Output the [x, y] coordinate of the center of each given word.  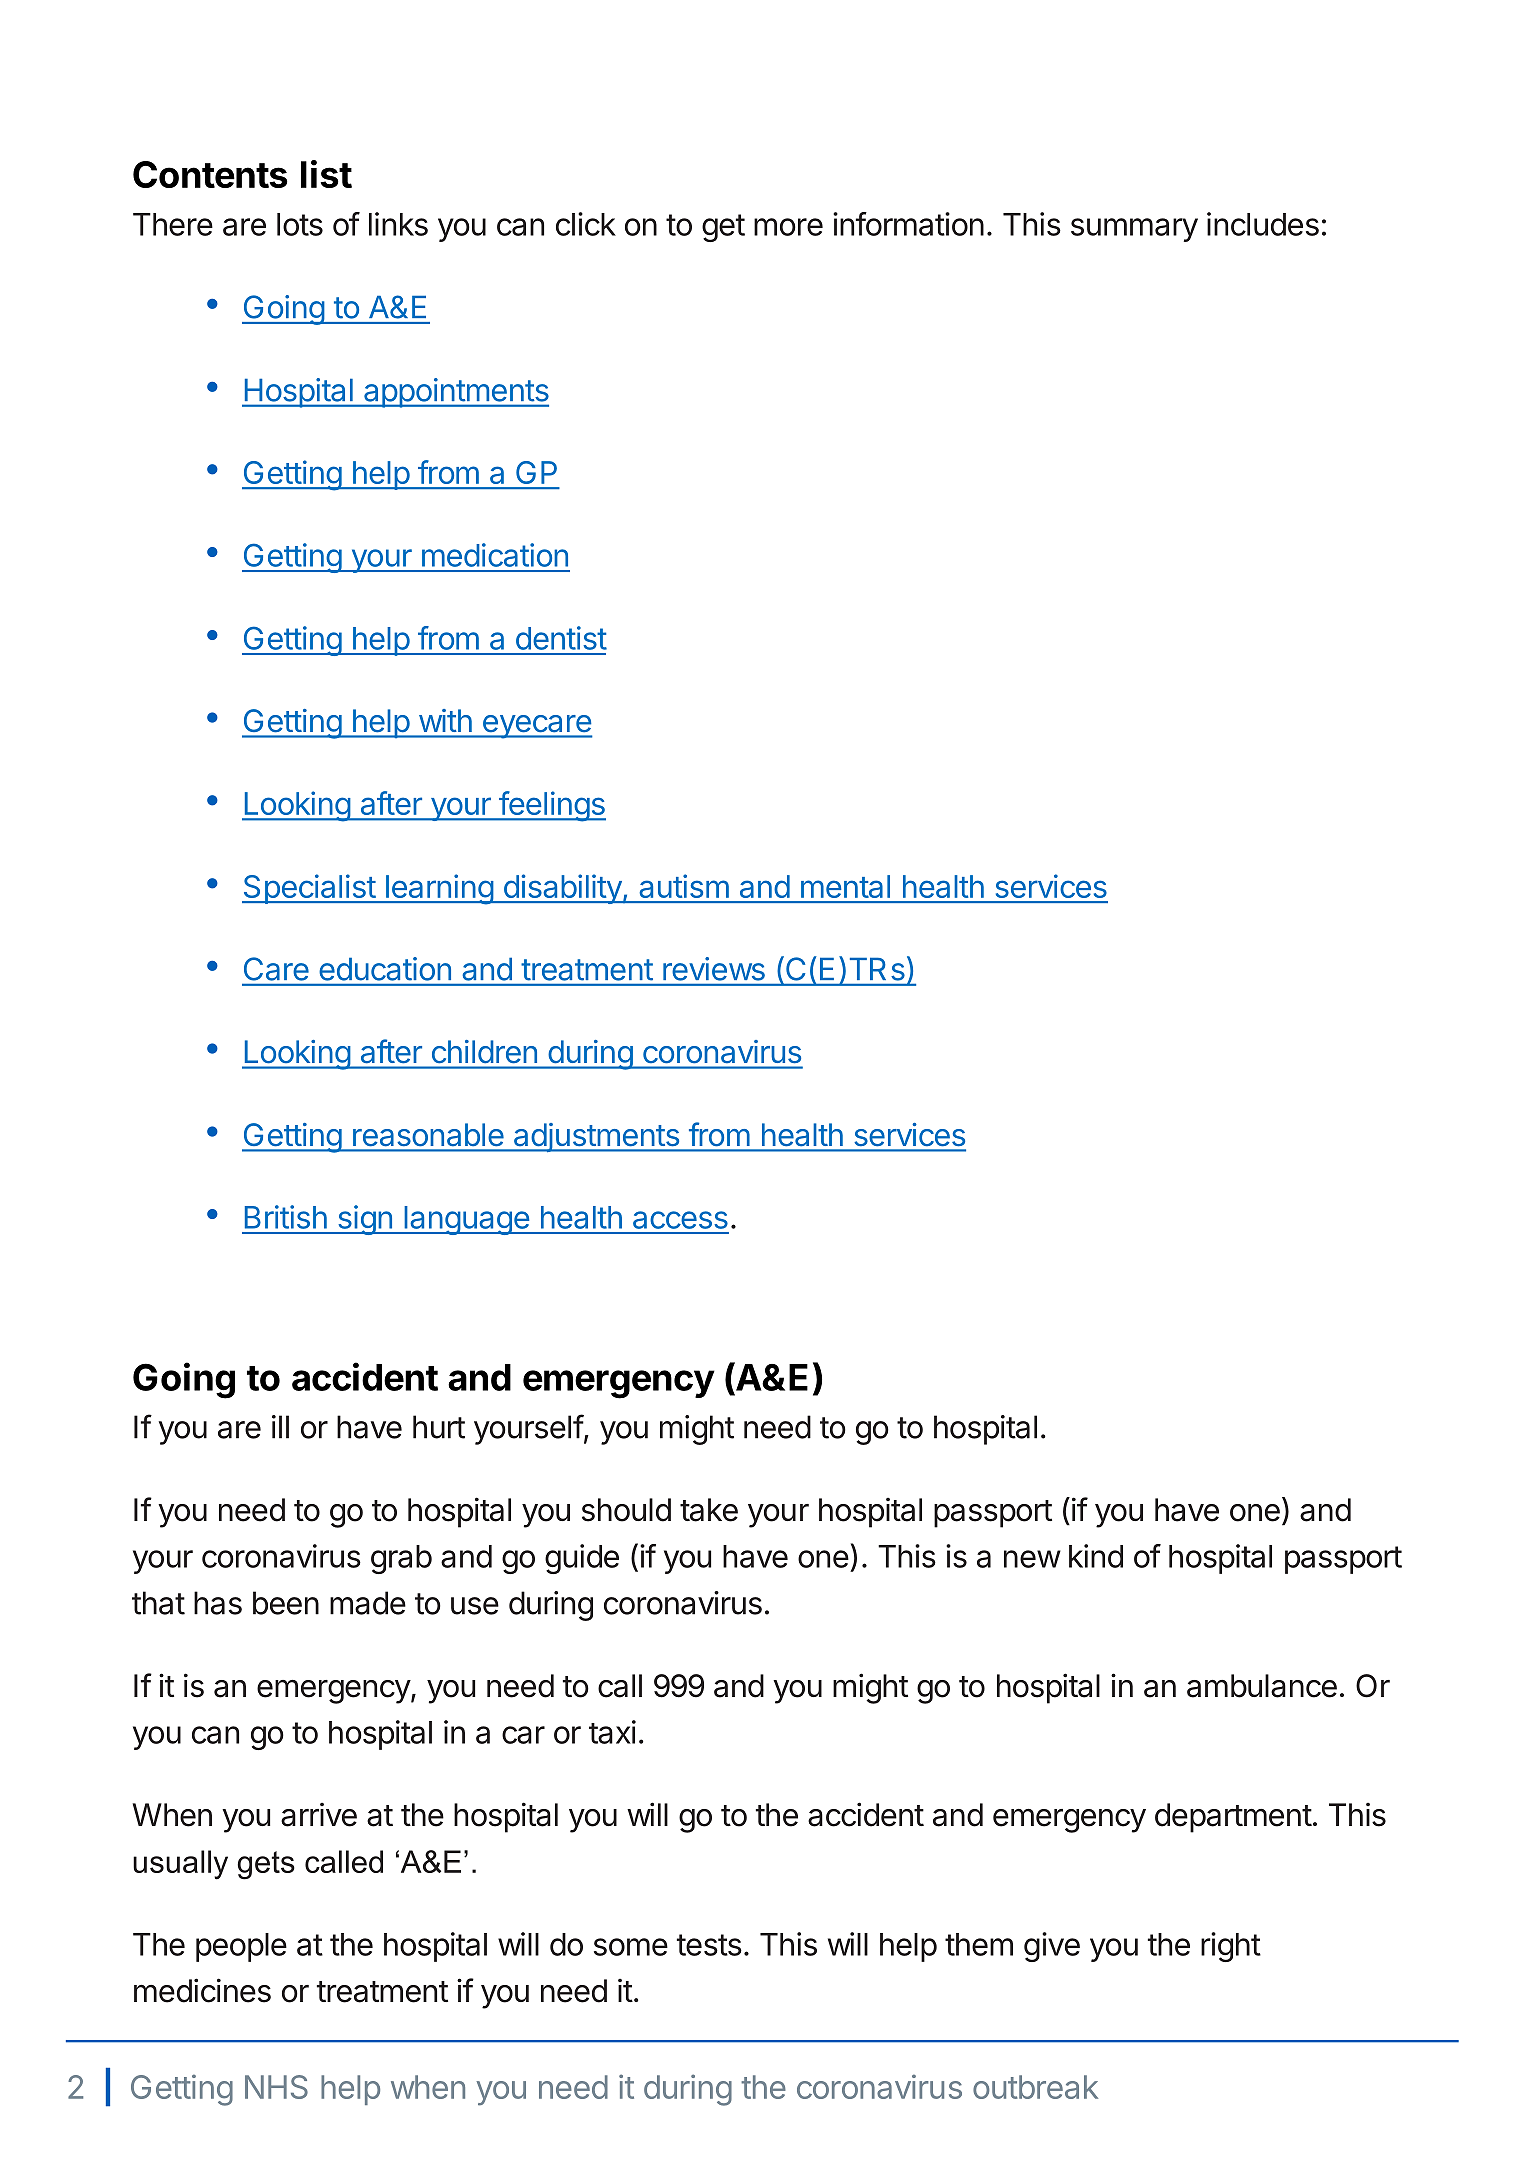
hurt [439, 1427]
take [709, 1510]
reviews [714, 969]
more [788, 227]
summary [1134, 230]
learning [439, 889]
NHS [276, 2087]
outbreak [1035, 2087]
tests [709, 1945]
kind [1096, 1556]
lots [300, 224]
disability [562, 889]
